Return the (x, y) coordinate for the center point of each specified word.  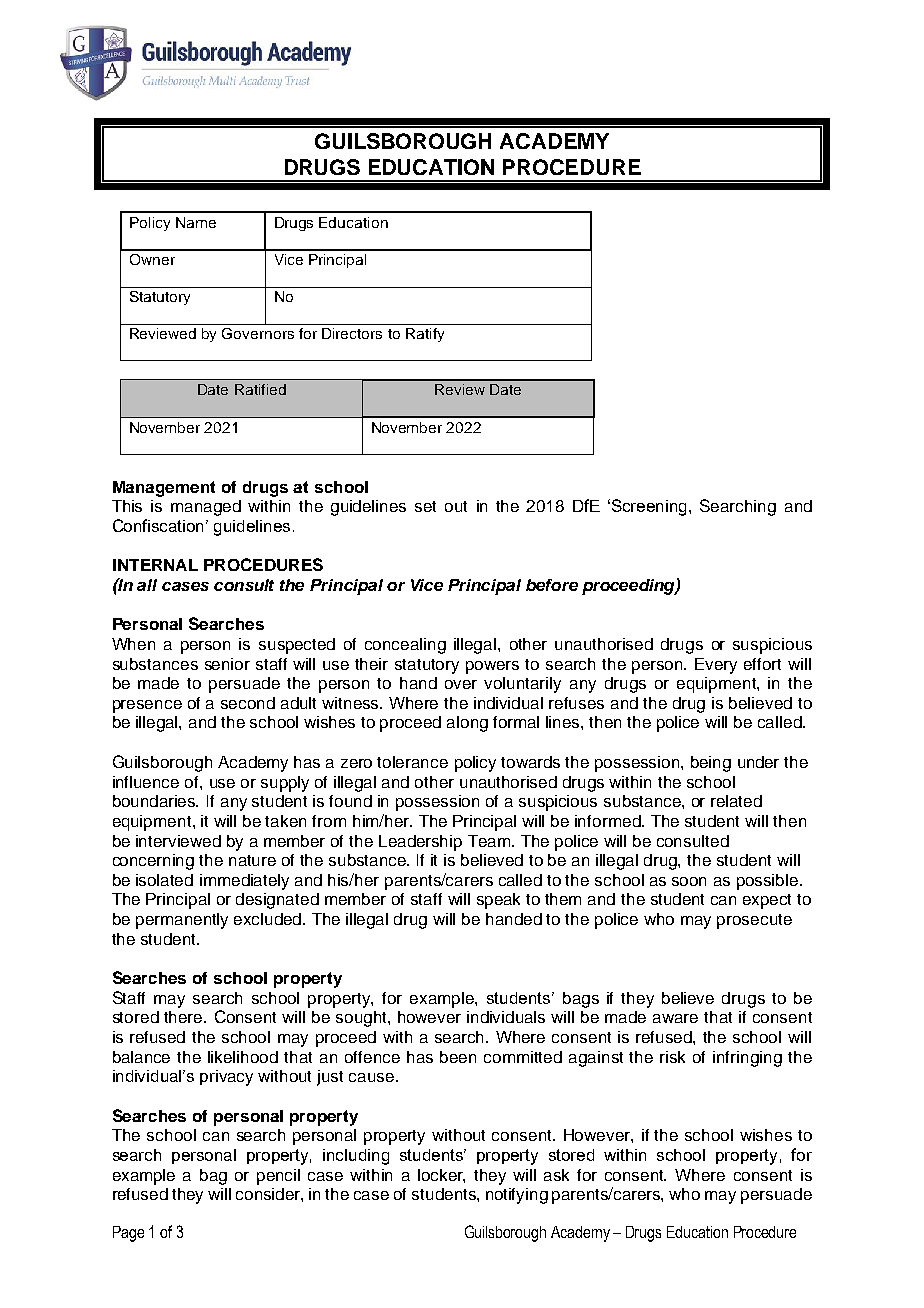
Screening (647, 507)
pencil (278, 1177)
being (711, 764)
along (467, 724)
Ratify (425, 335)
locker (441, 1176)
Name (196, 222)
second (248, 703)
